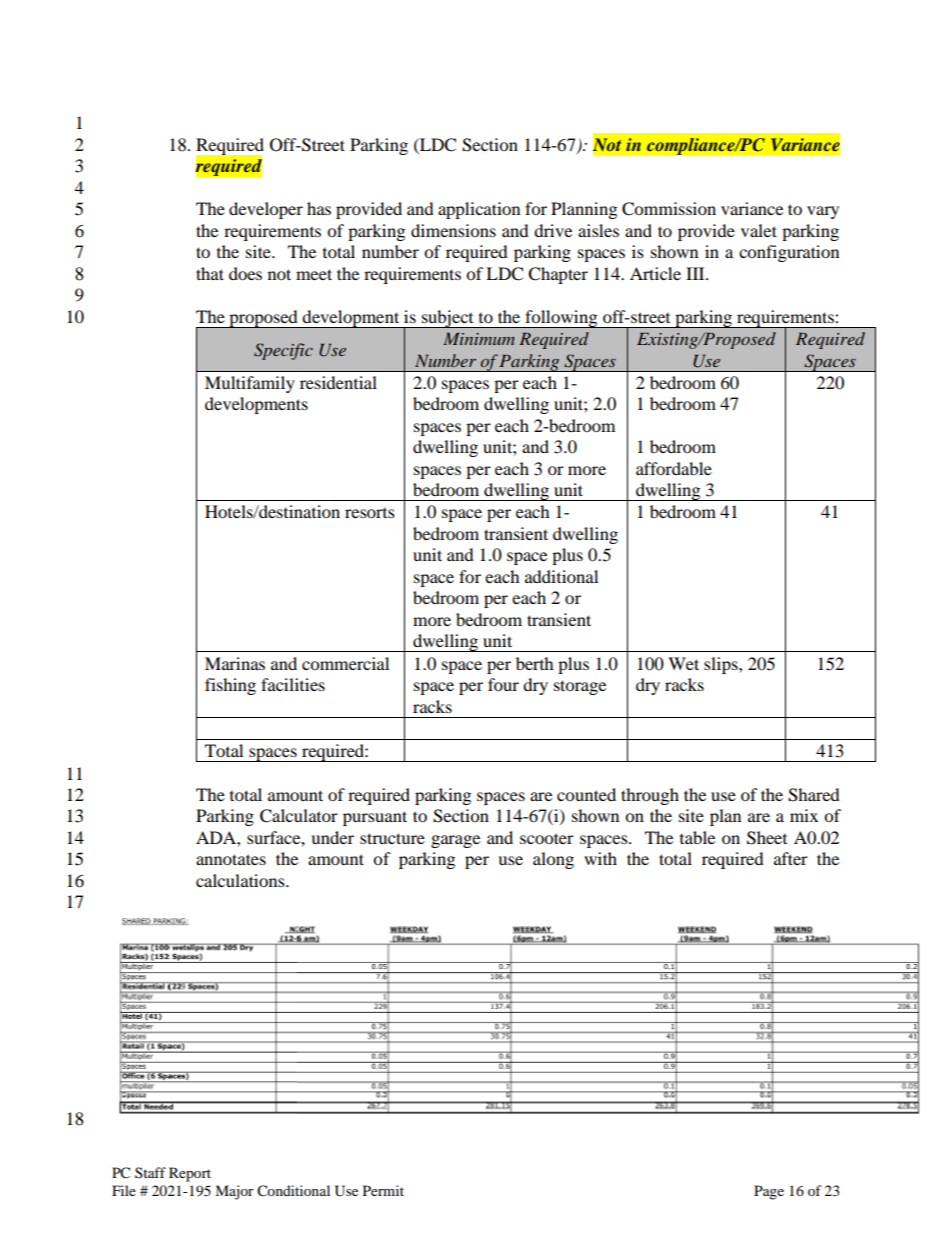  What do you see at coordinates (241, 880) in the screenshot?
I see `calculations` at bounding box center [241, 880].
